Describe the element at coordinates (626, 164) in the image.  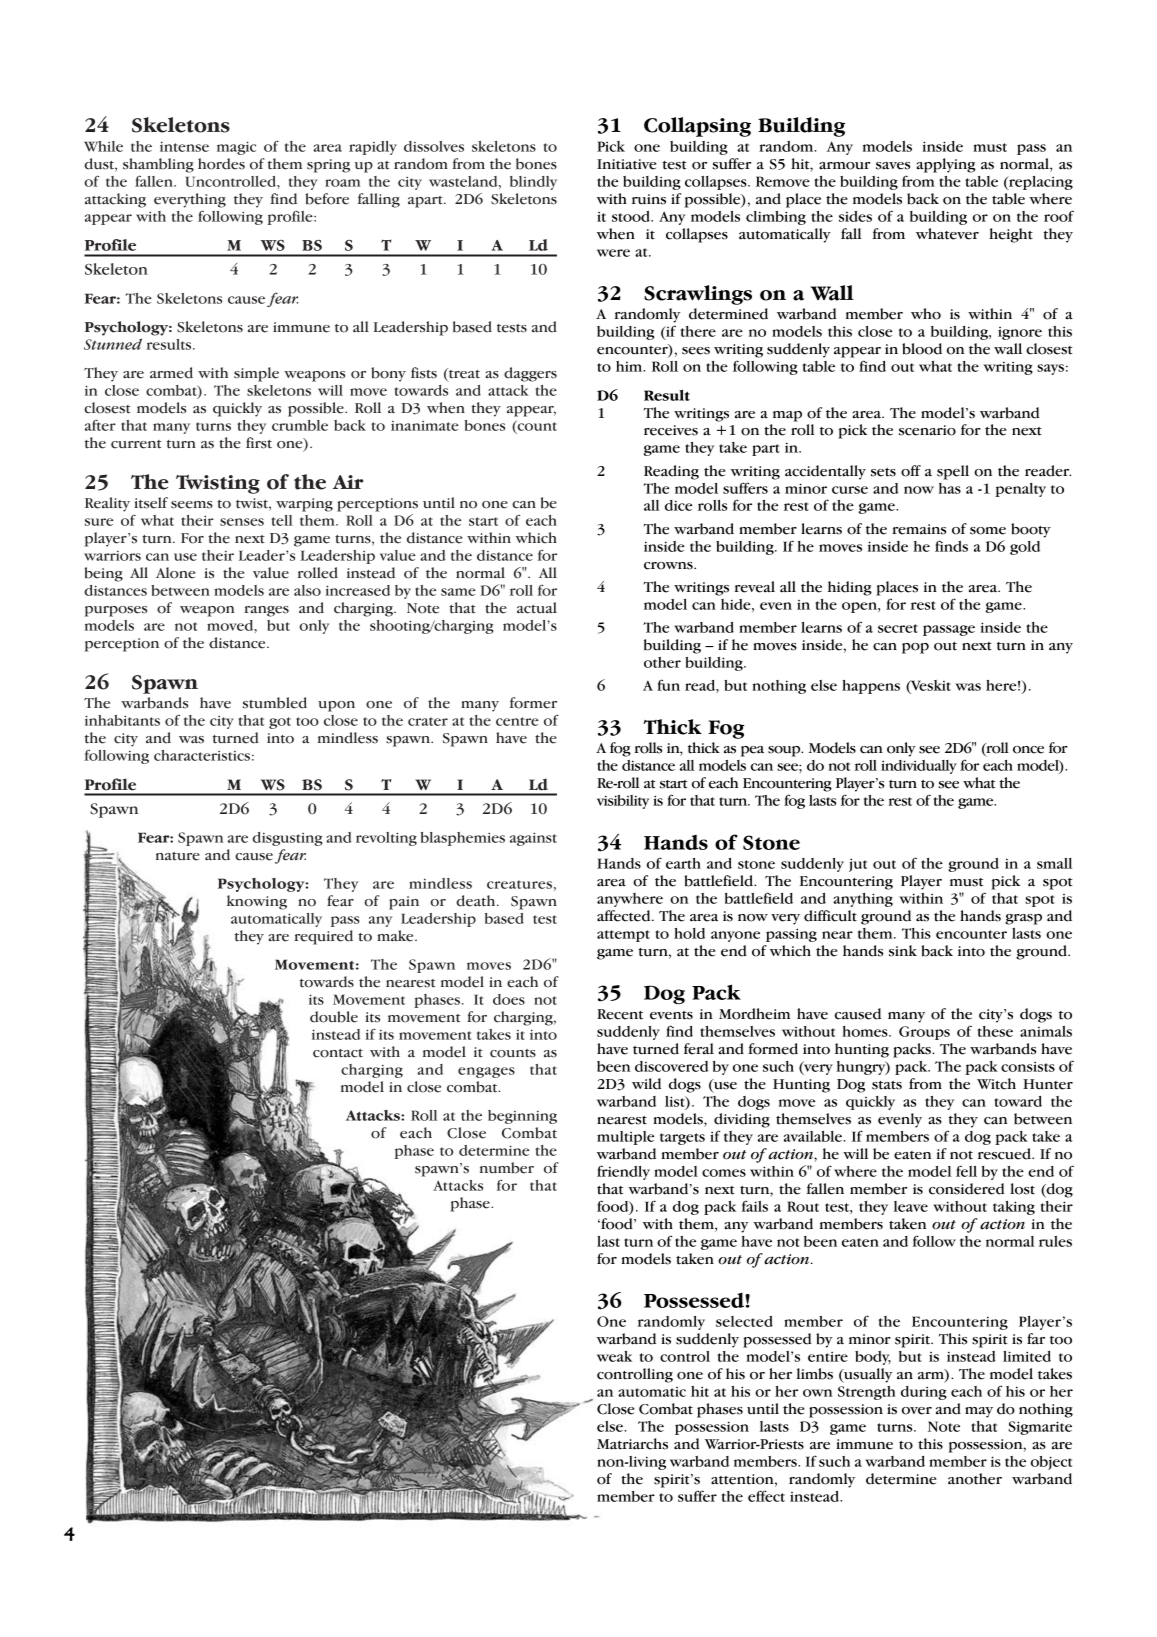
I see `Initiative` at that location.
